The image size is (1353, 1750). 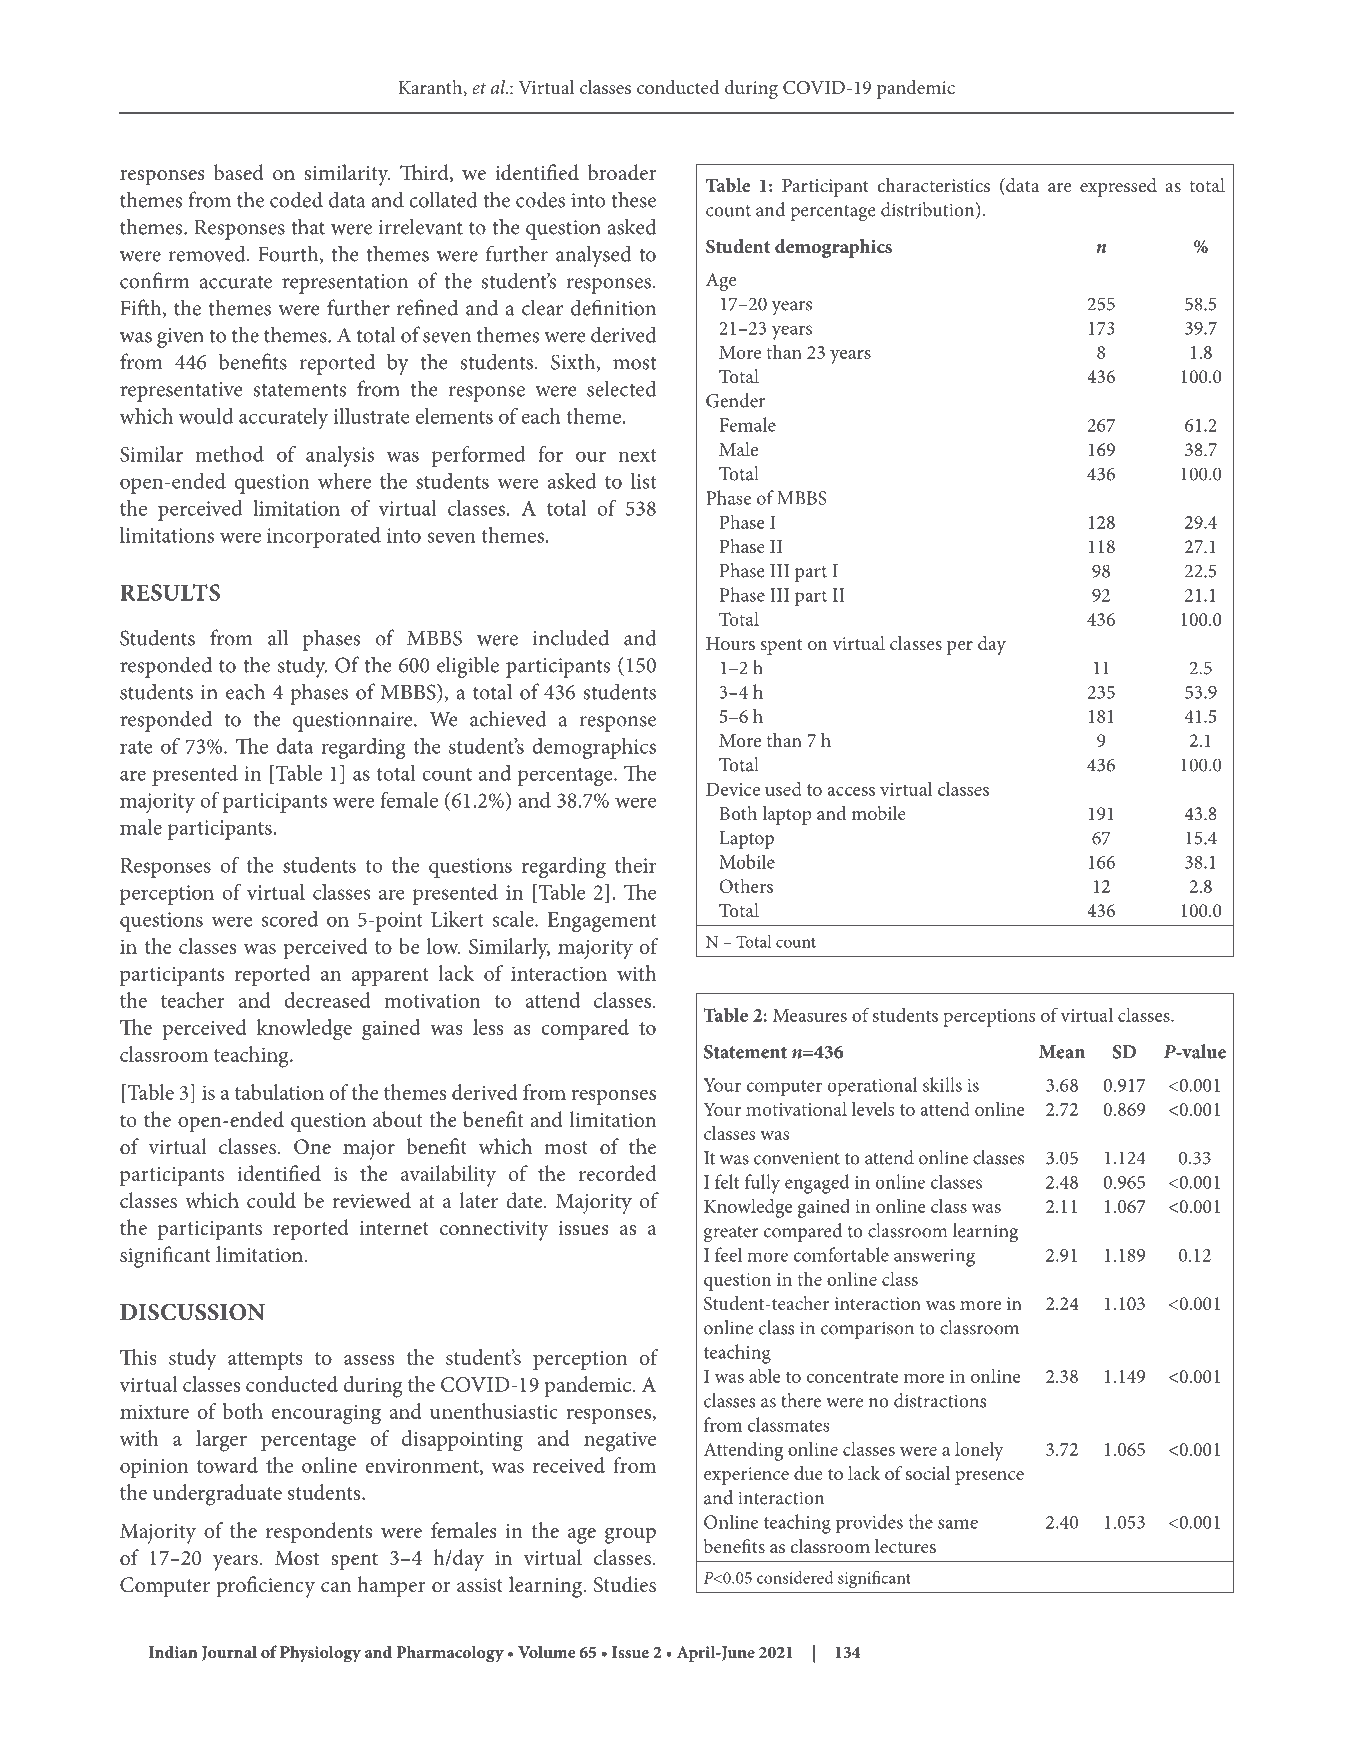 What do you see at coordinates (730, 643) in the screenshot?
I see `Hours` at bounding box center [730, 643].
